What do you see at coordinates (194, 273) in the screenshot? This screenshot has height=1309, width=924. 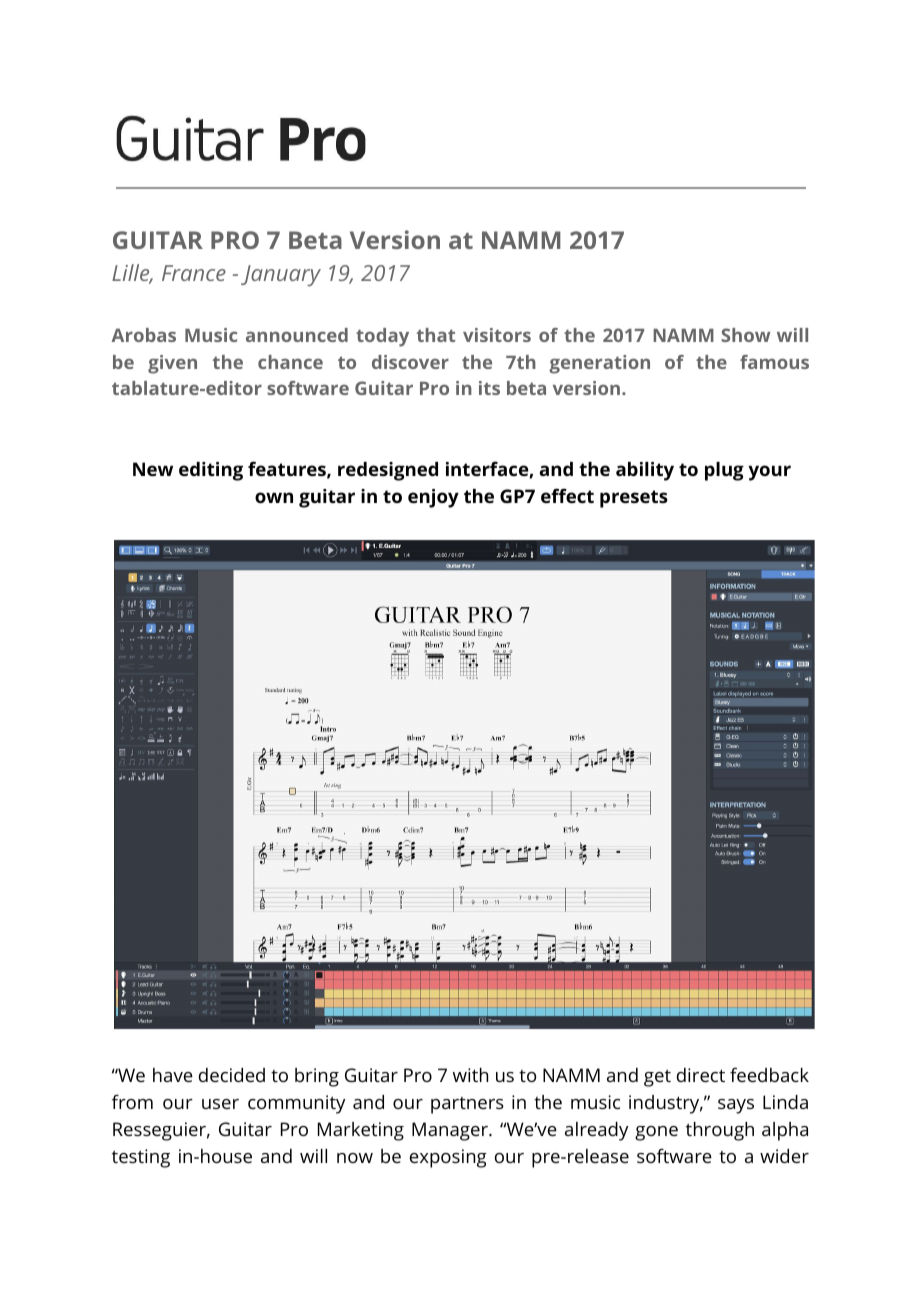 I see `France` at bounding box center [194, 273].
